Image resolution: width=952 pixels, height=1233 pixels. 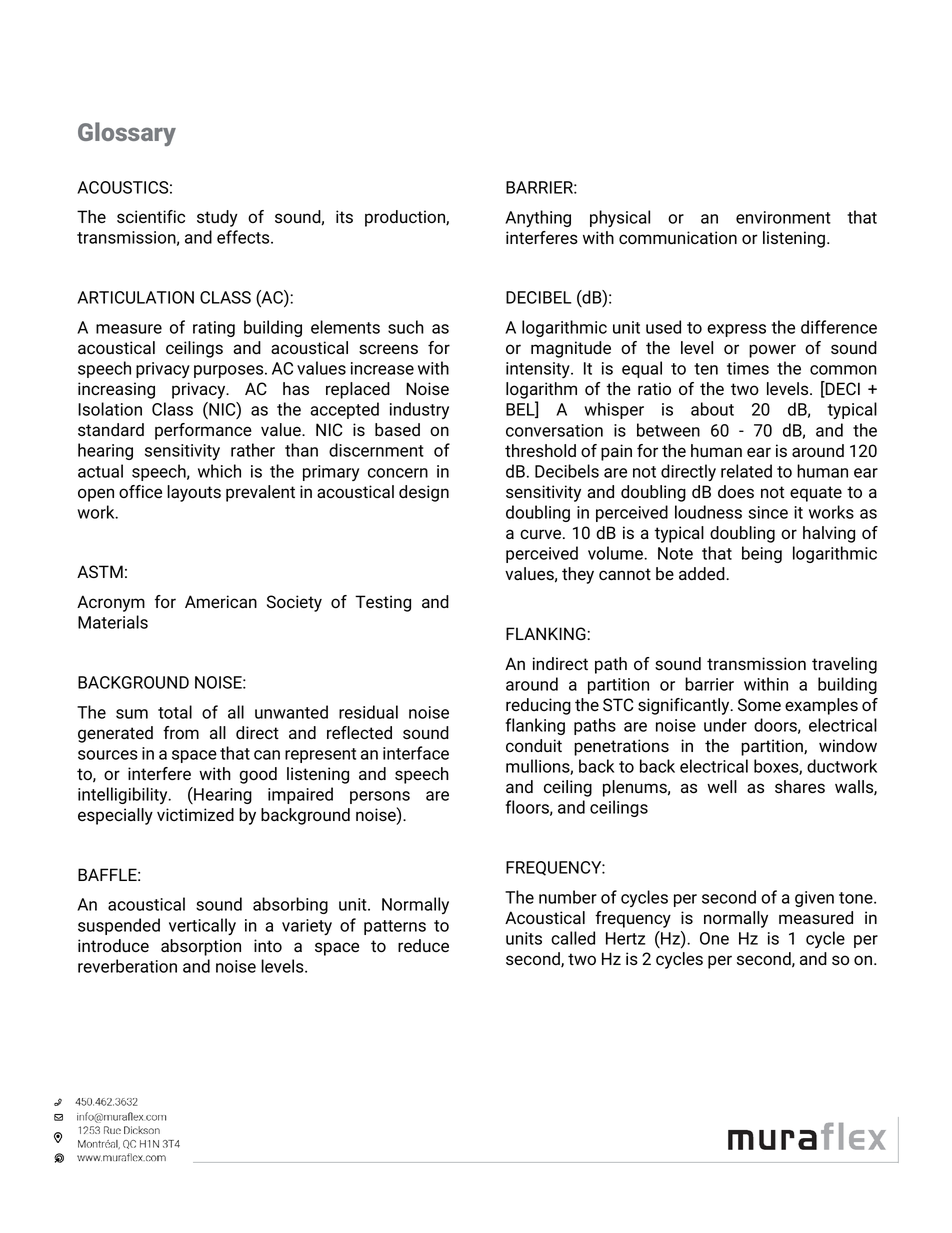 I want to click on environment, so click(x=783, y=217).
